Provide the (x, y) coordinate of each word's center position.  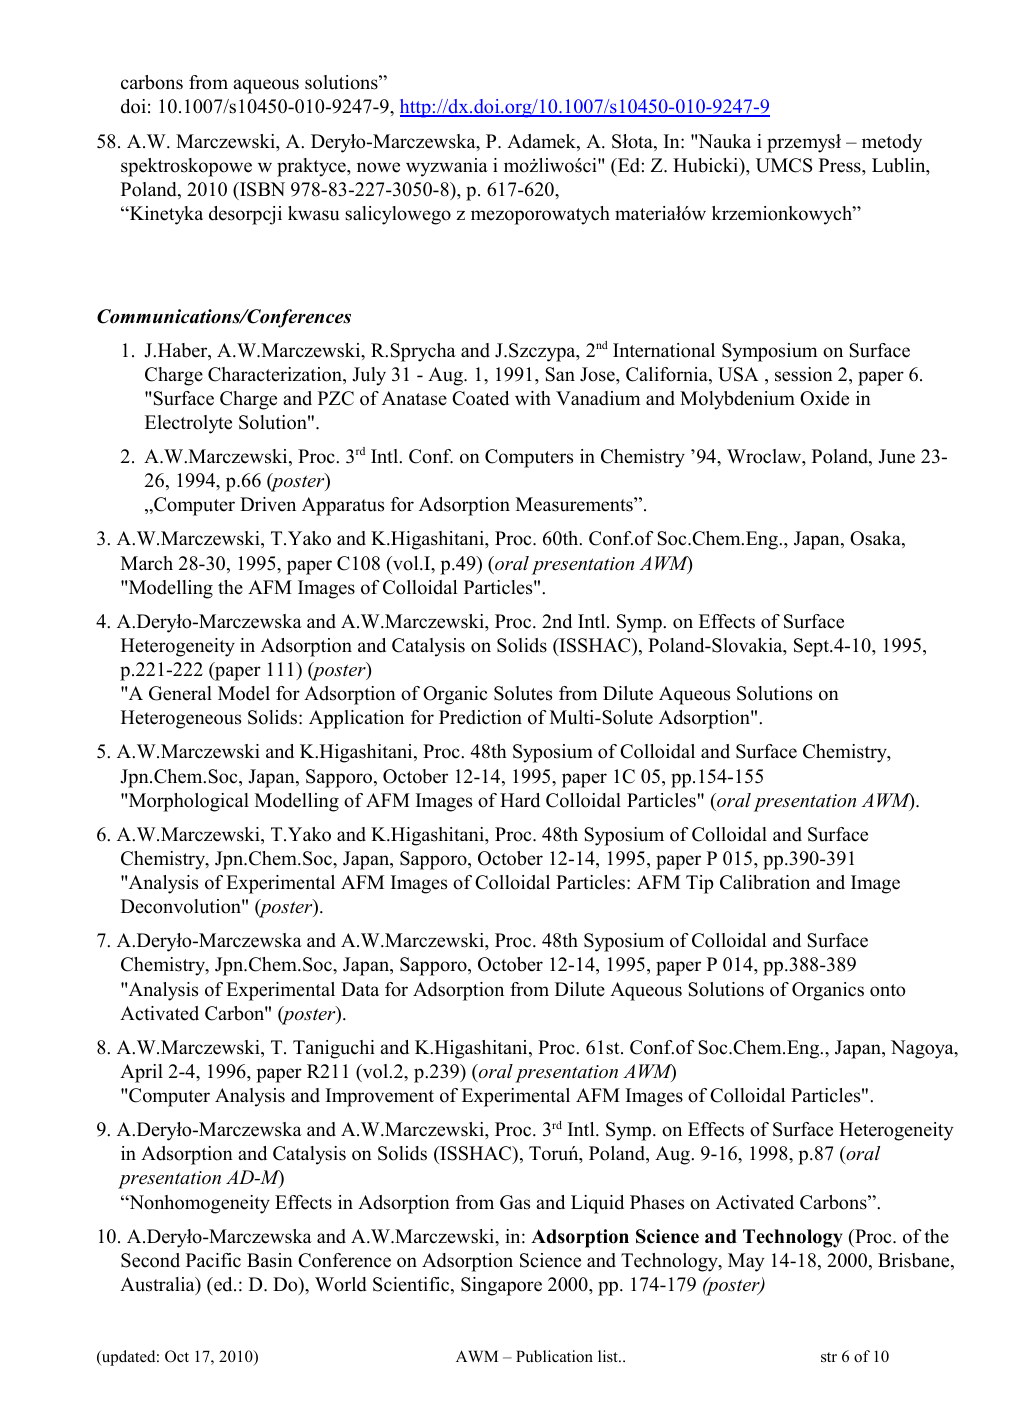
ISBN (261, 189)
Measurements (575, 504)
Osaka (876, 539)
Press (841, 165)
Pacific (213, 1260)
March (147, 563)
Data (360, 989)
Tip (699, 884)
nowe (378, 167)
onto (887, 990)
